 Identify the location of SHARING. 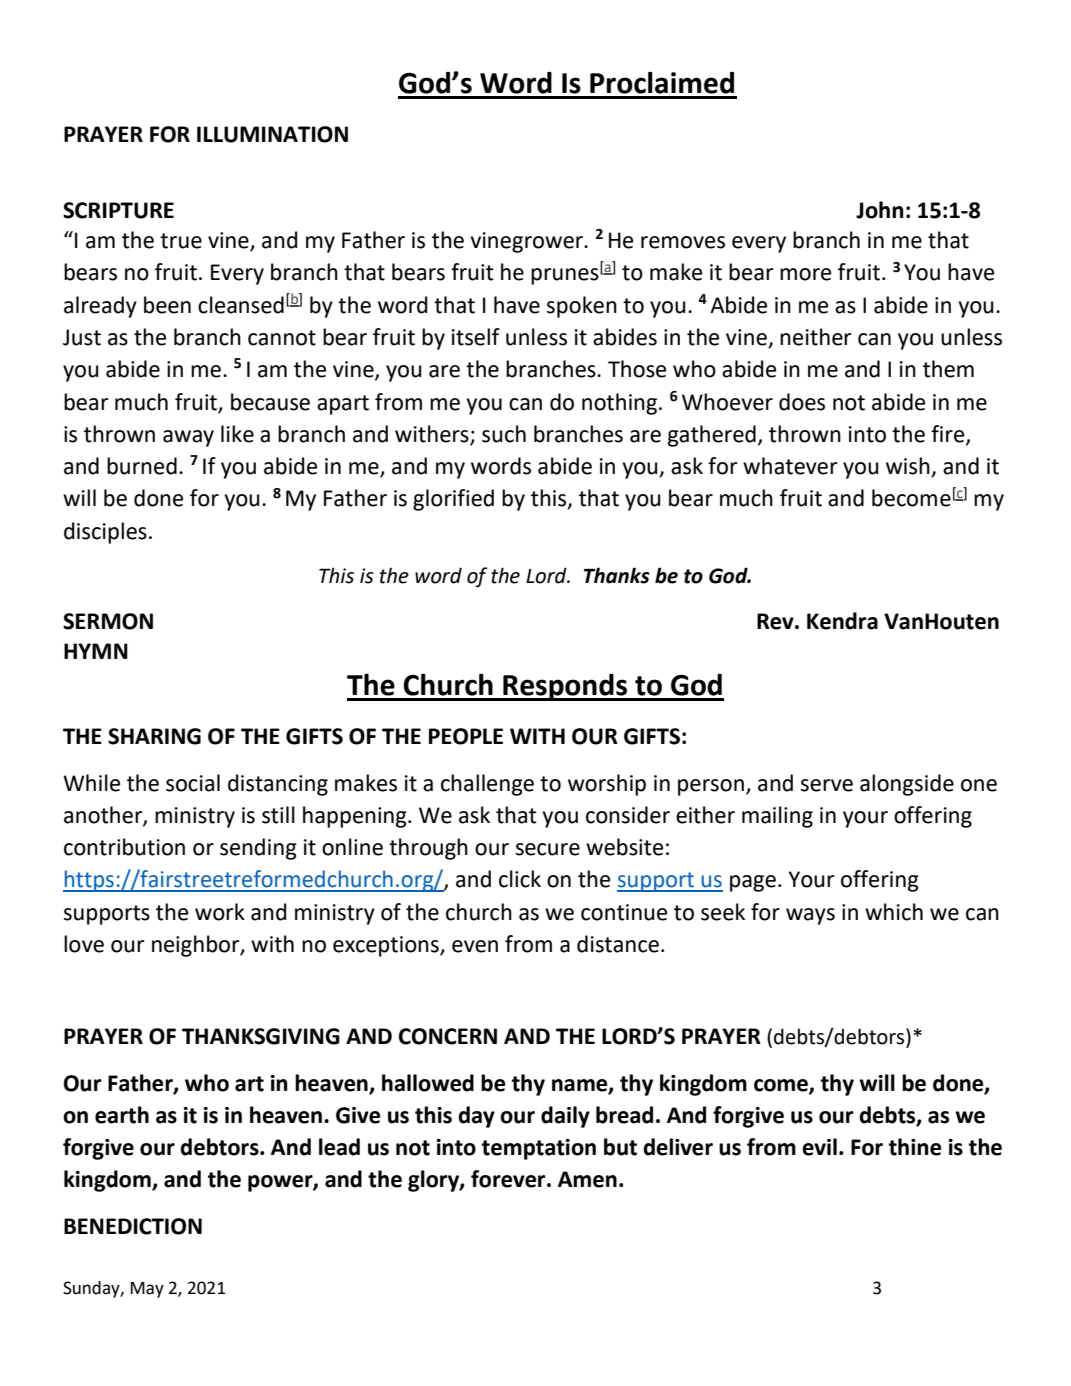
(154, 736).
